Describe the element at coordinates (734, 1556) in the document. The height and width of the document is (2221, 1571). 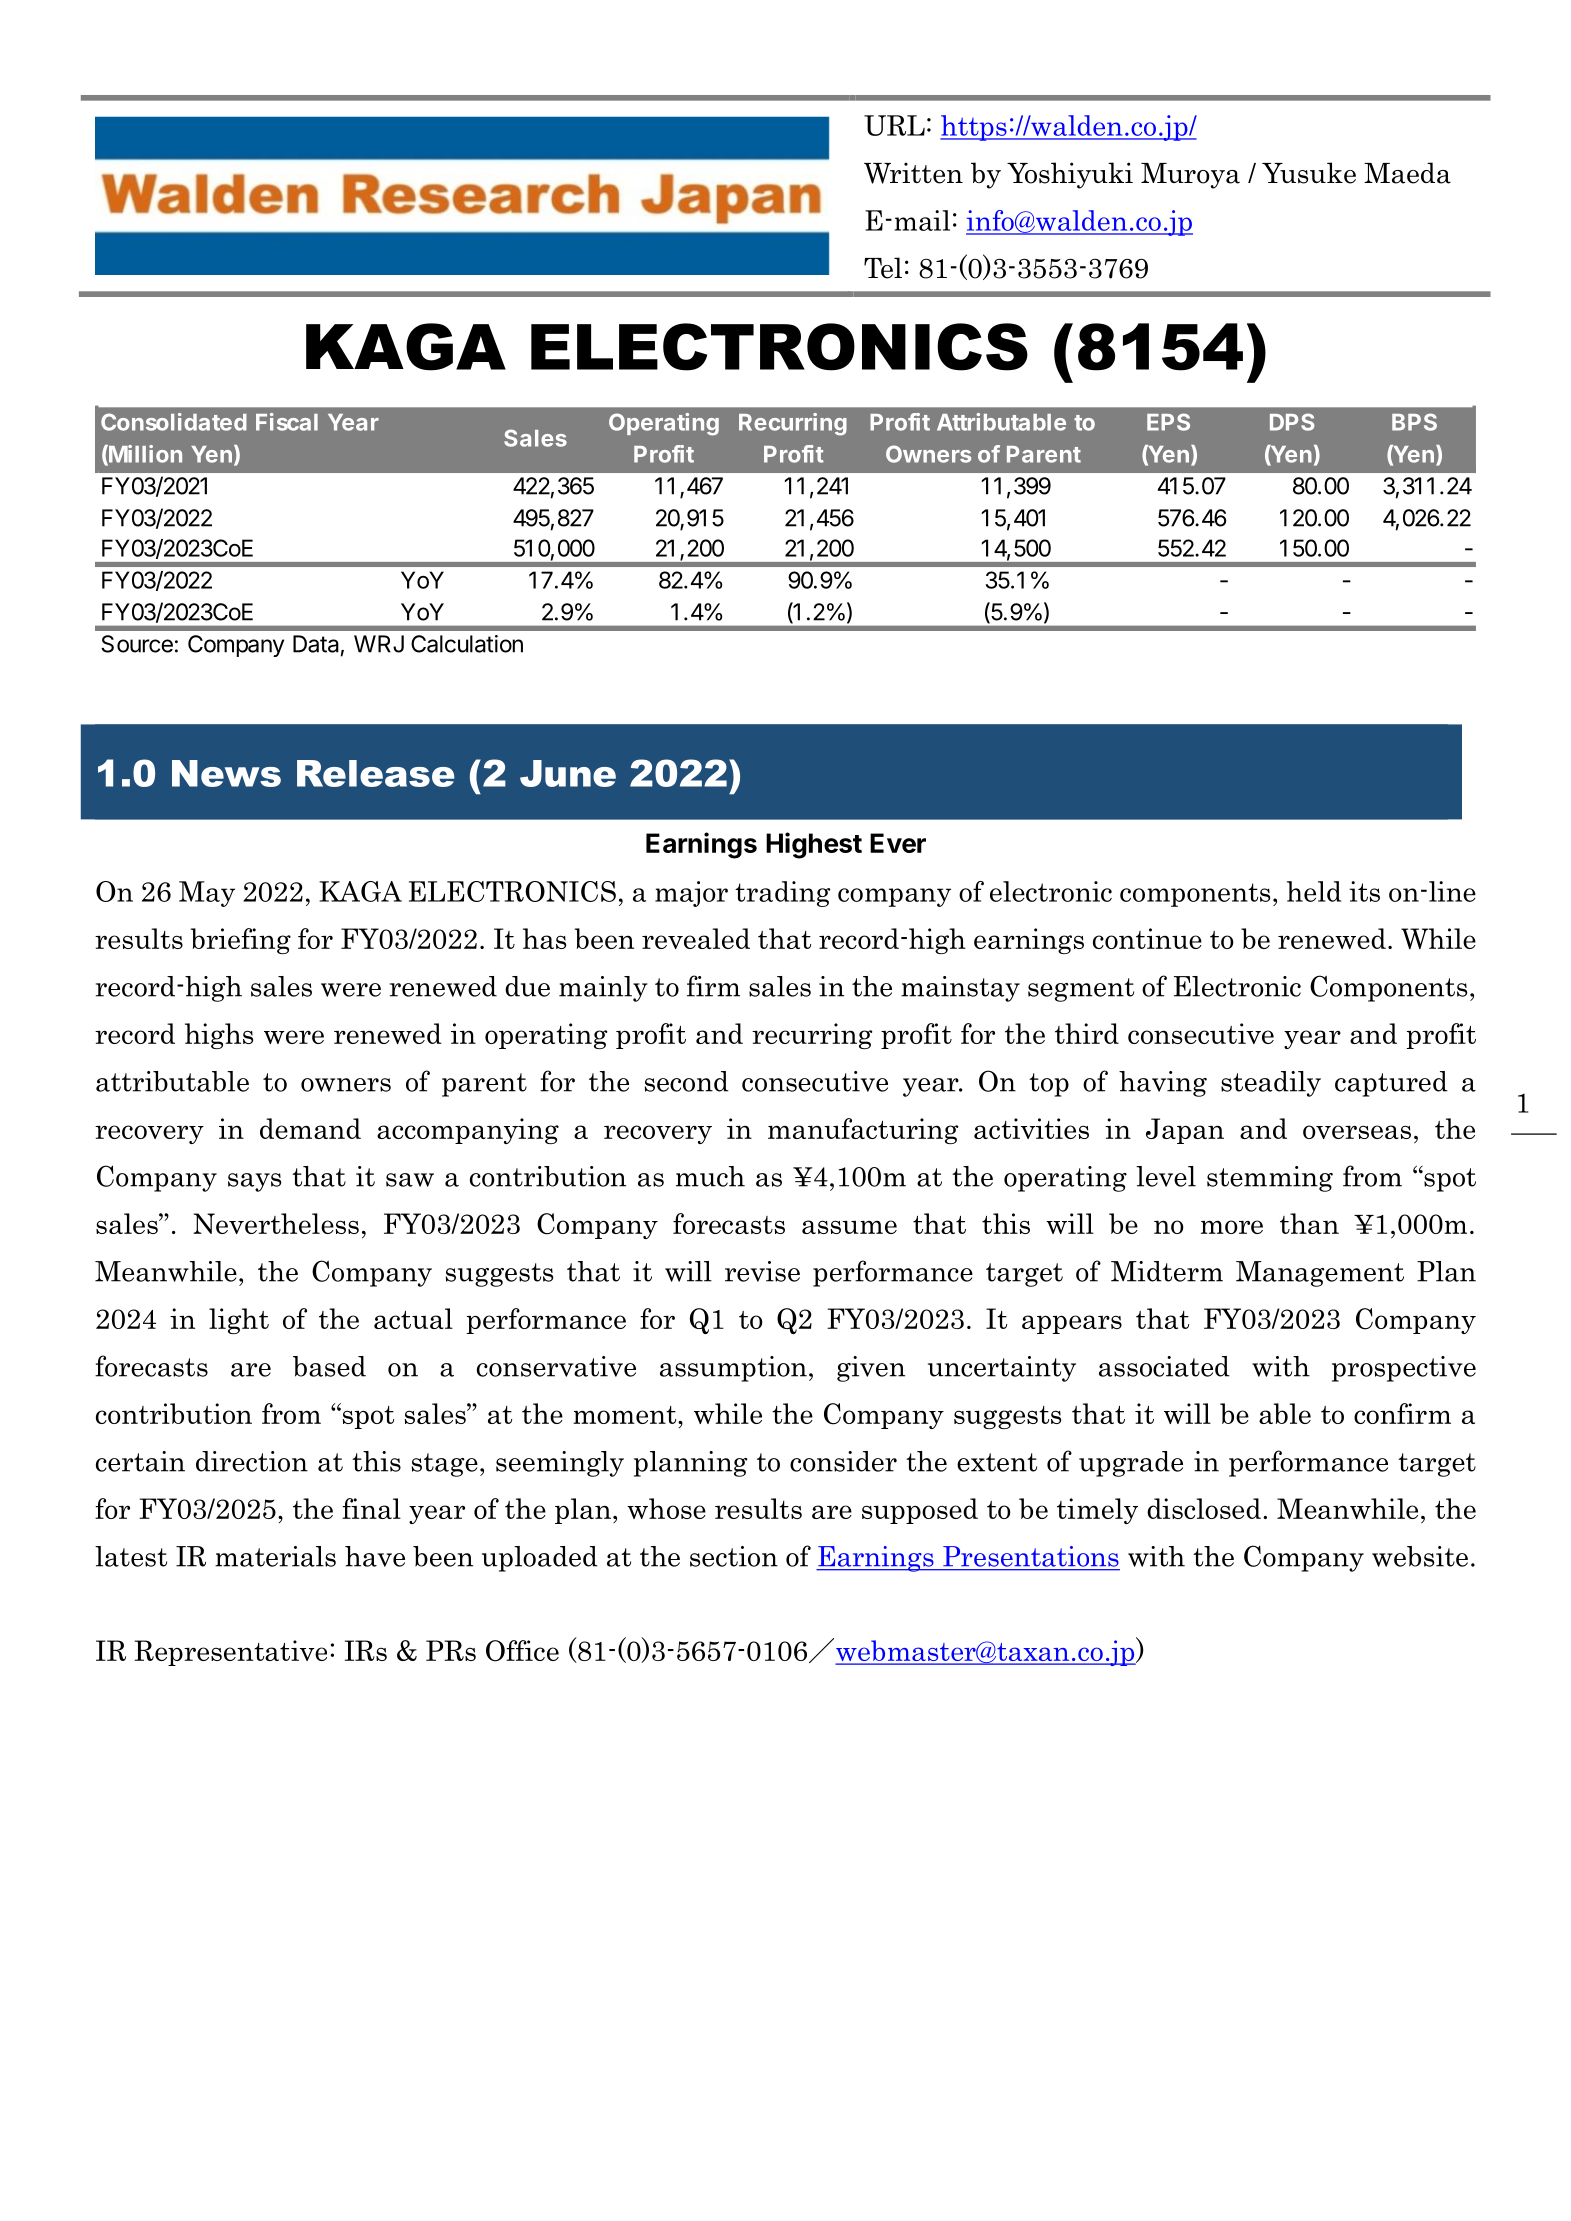
I see `section` at that location.
